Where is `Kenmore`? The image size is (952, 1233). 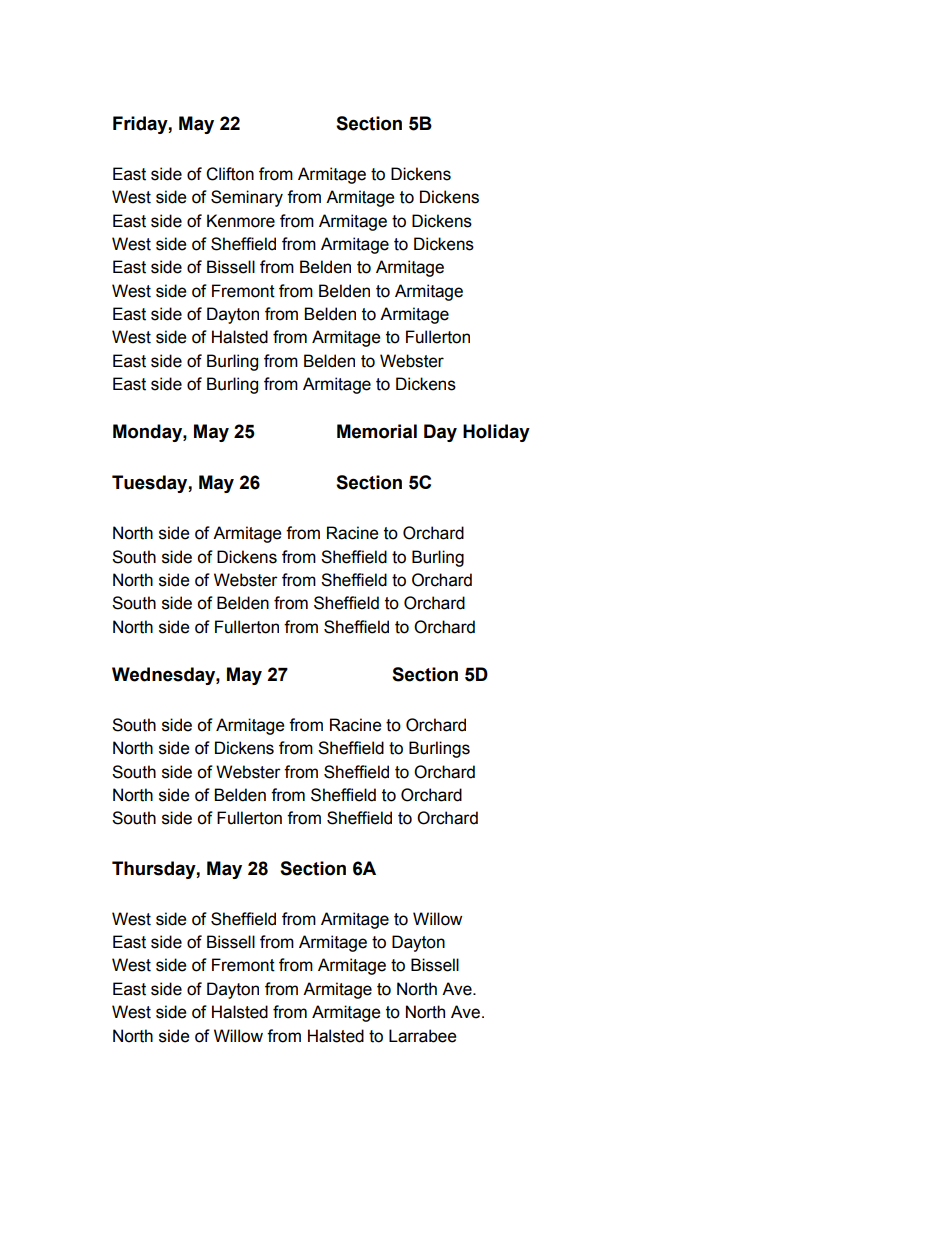 Kenmore is located at coordinates (241, 221).
